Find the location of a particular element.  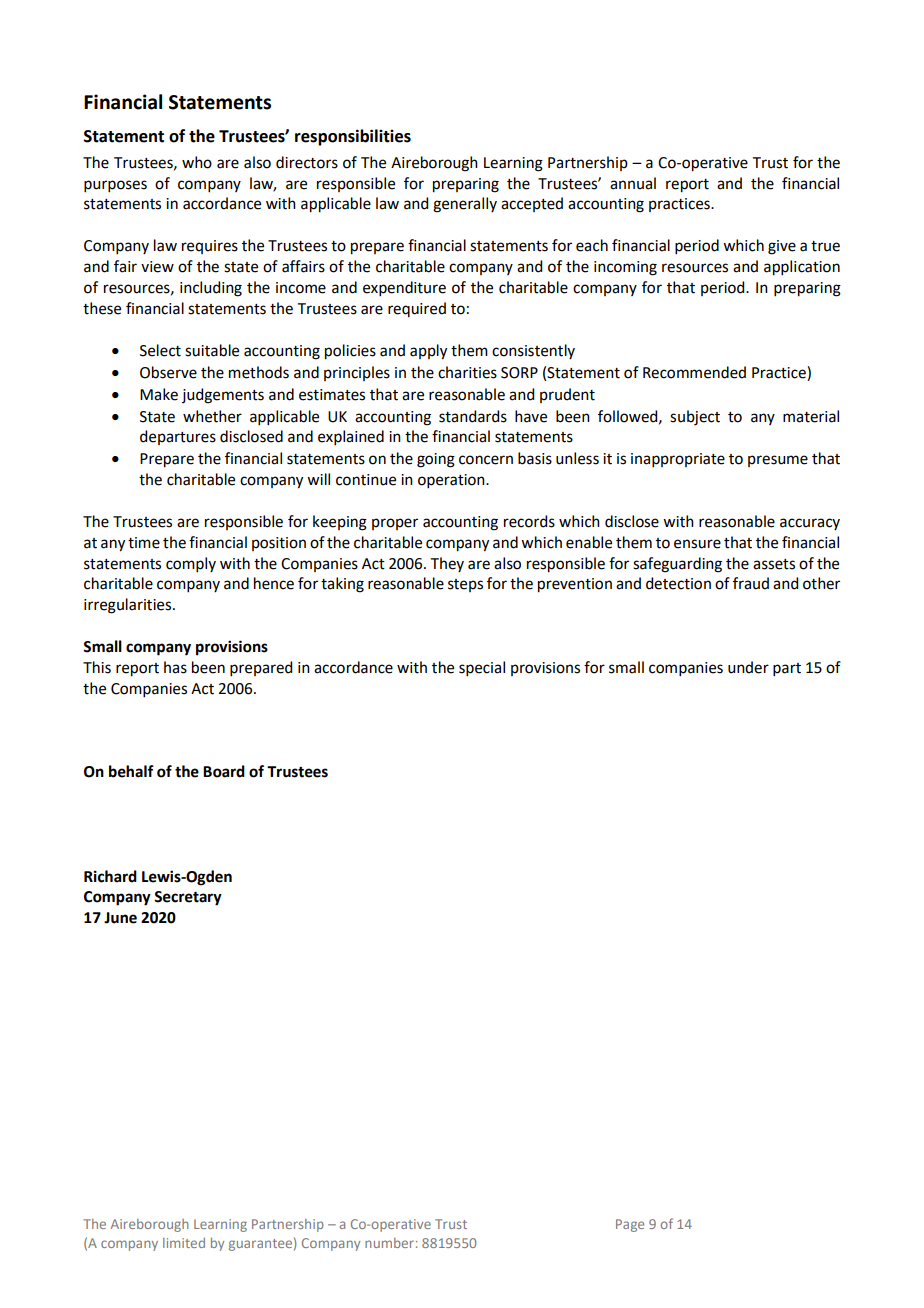

Board is located at coordinates (224, 771).
